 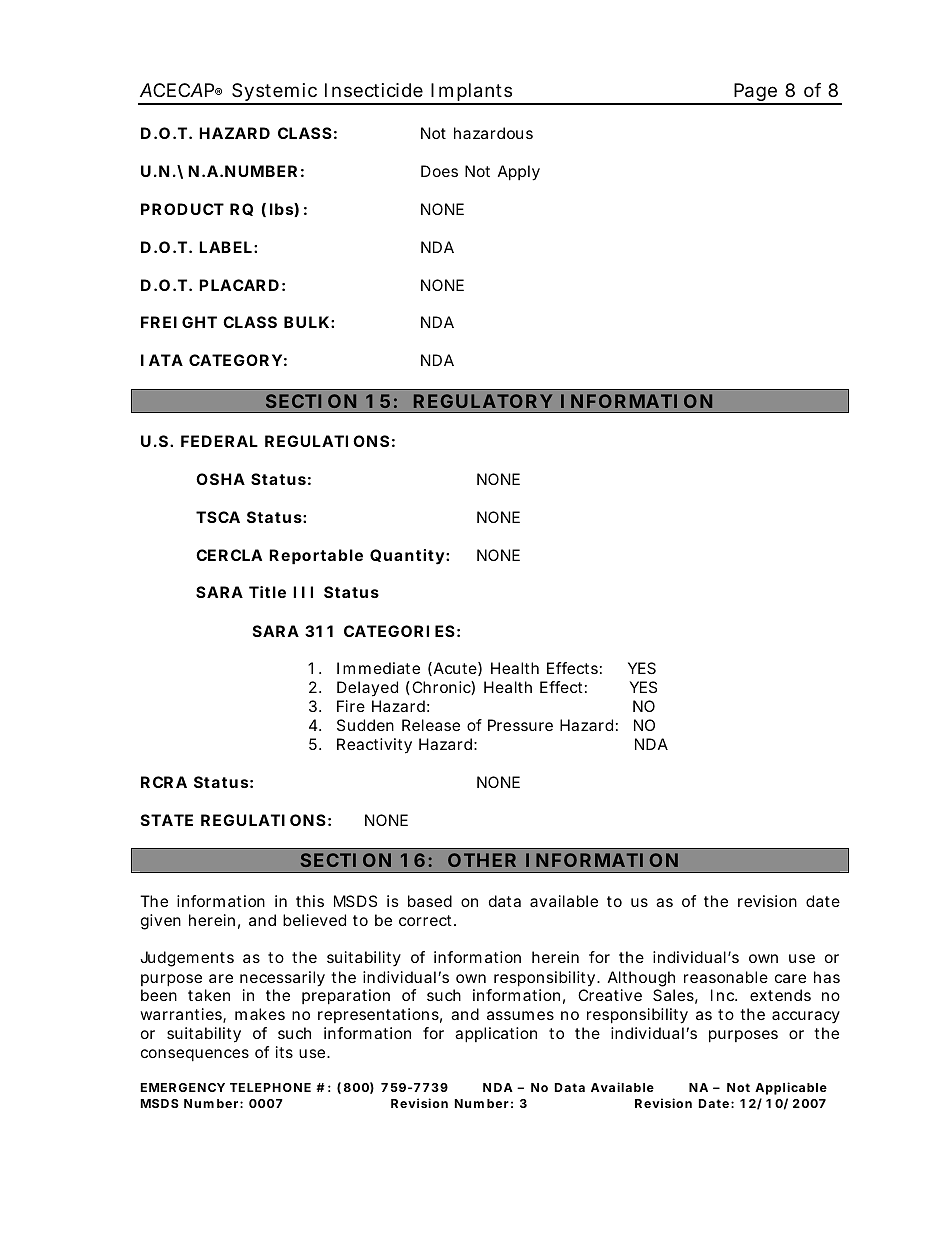 I want to click on application, so click(x=496, y=1035).
